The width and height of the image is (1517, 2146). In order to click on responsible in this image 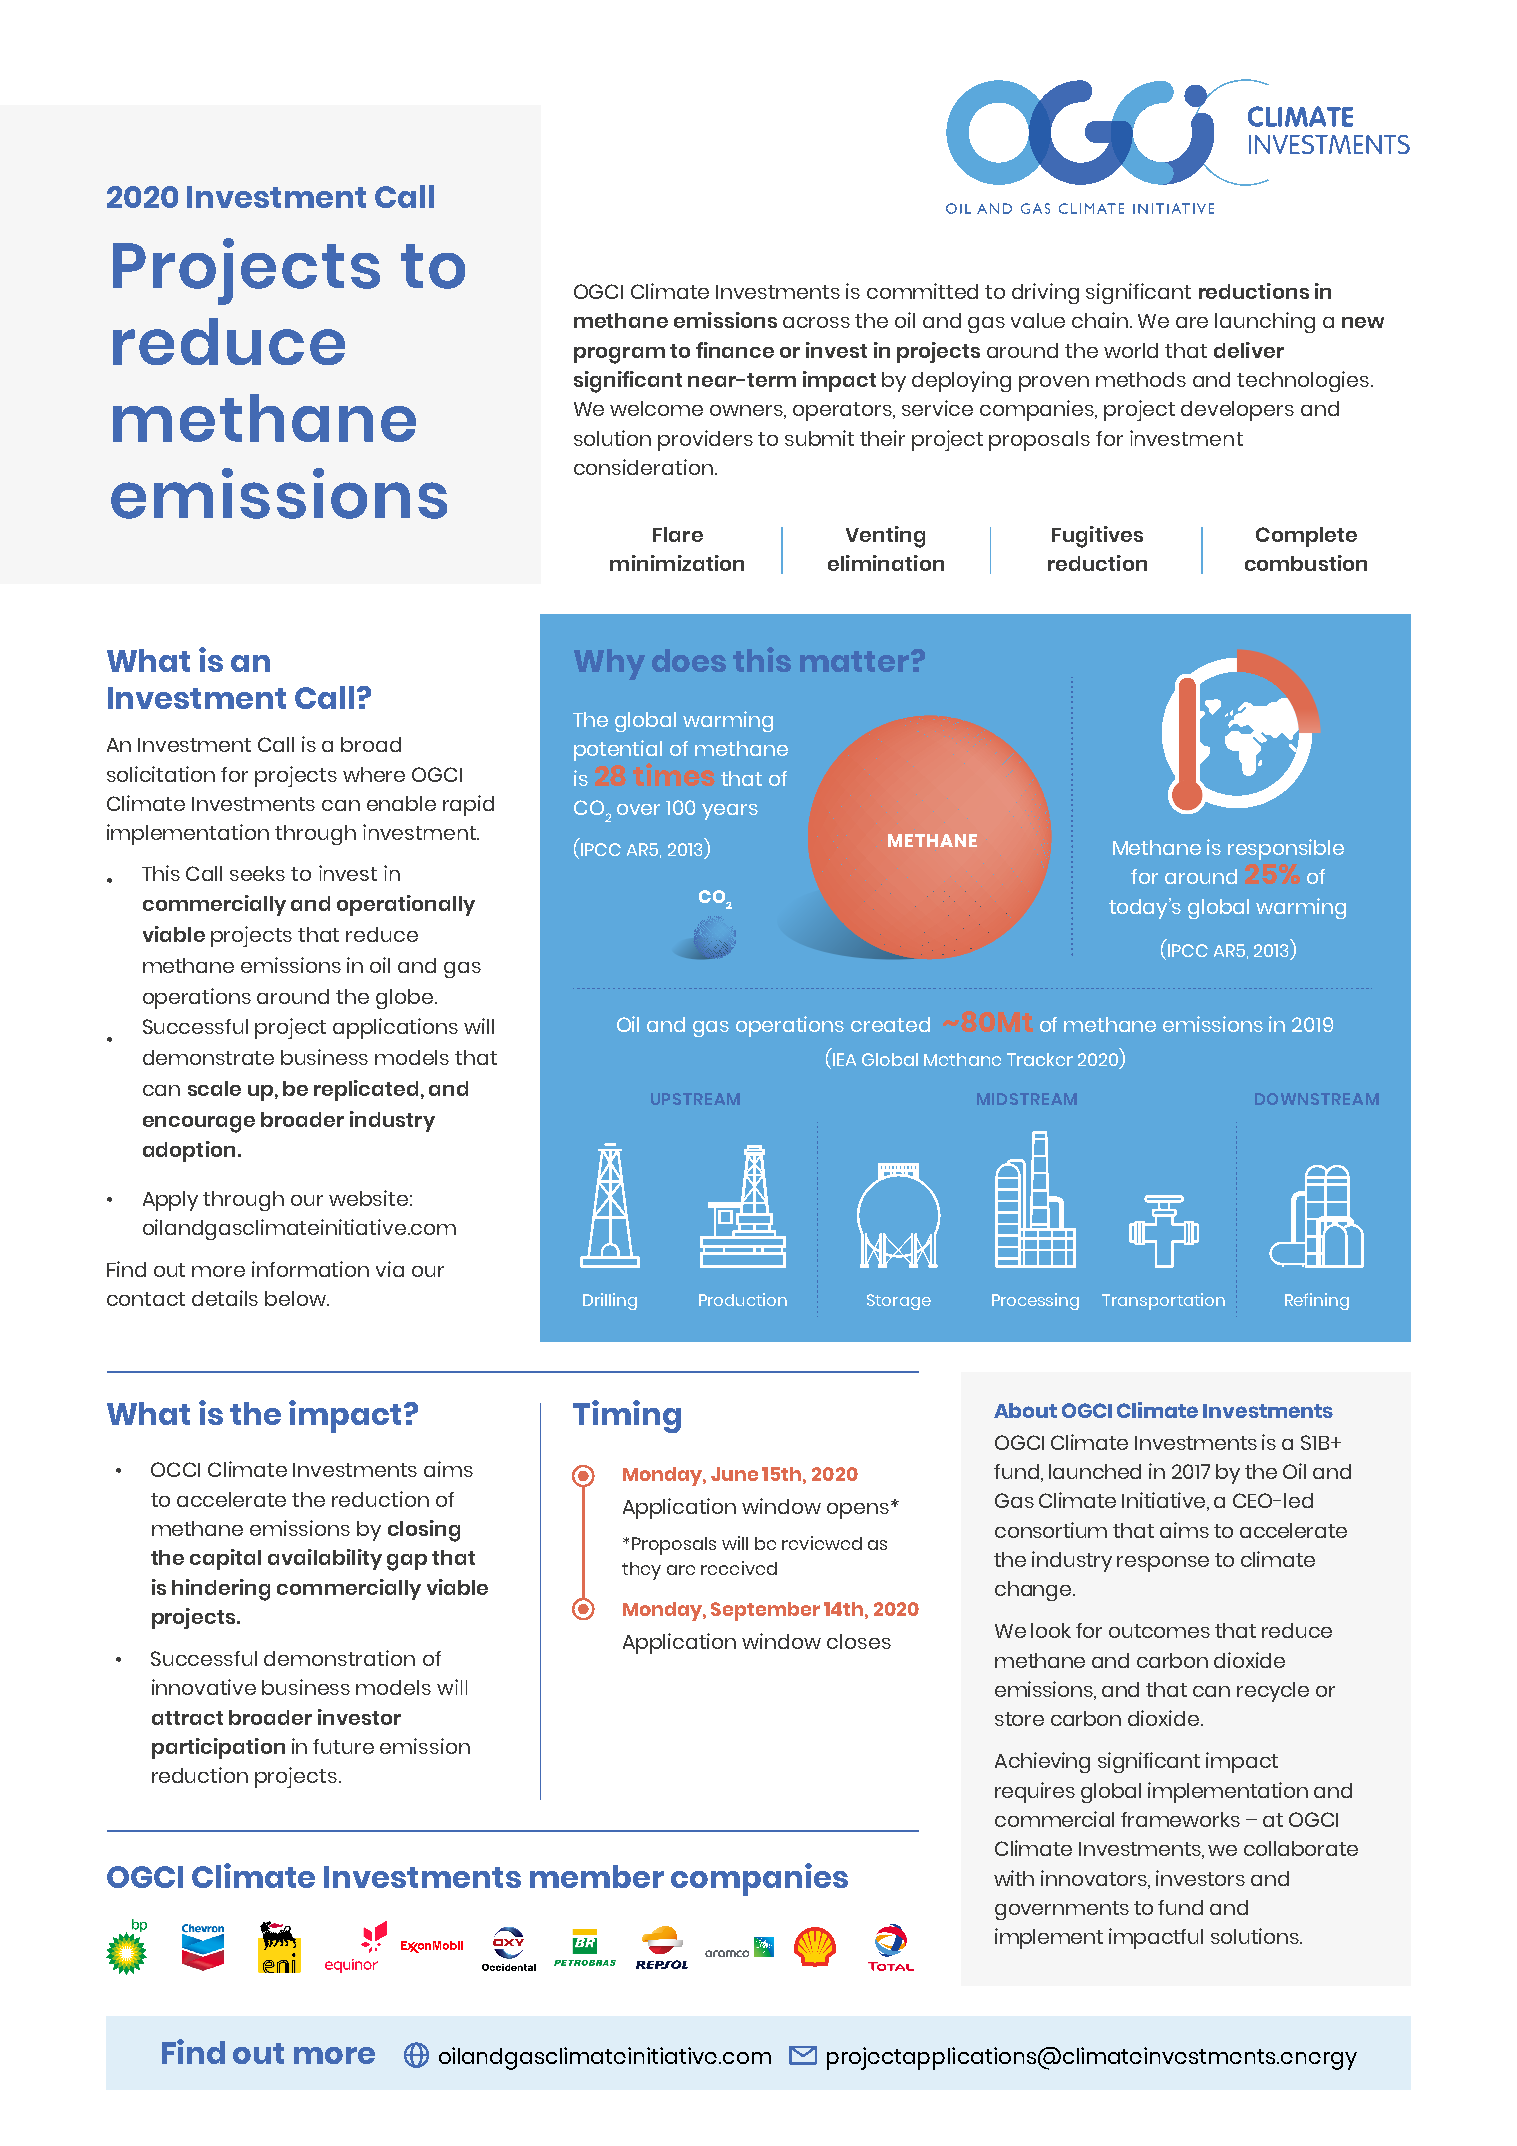, I will do `click(1286, 849)`.
